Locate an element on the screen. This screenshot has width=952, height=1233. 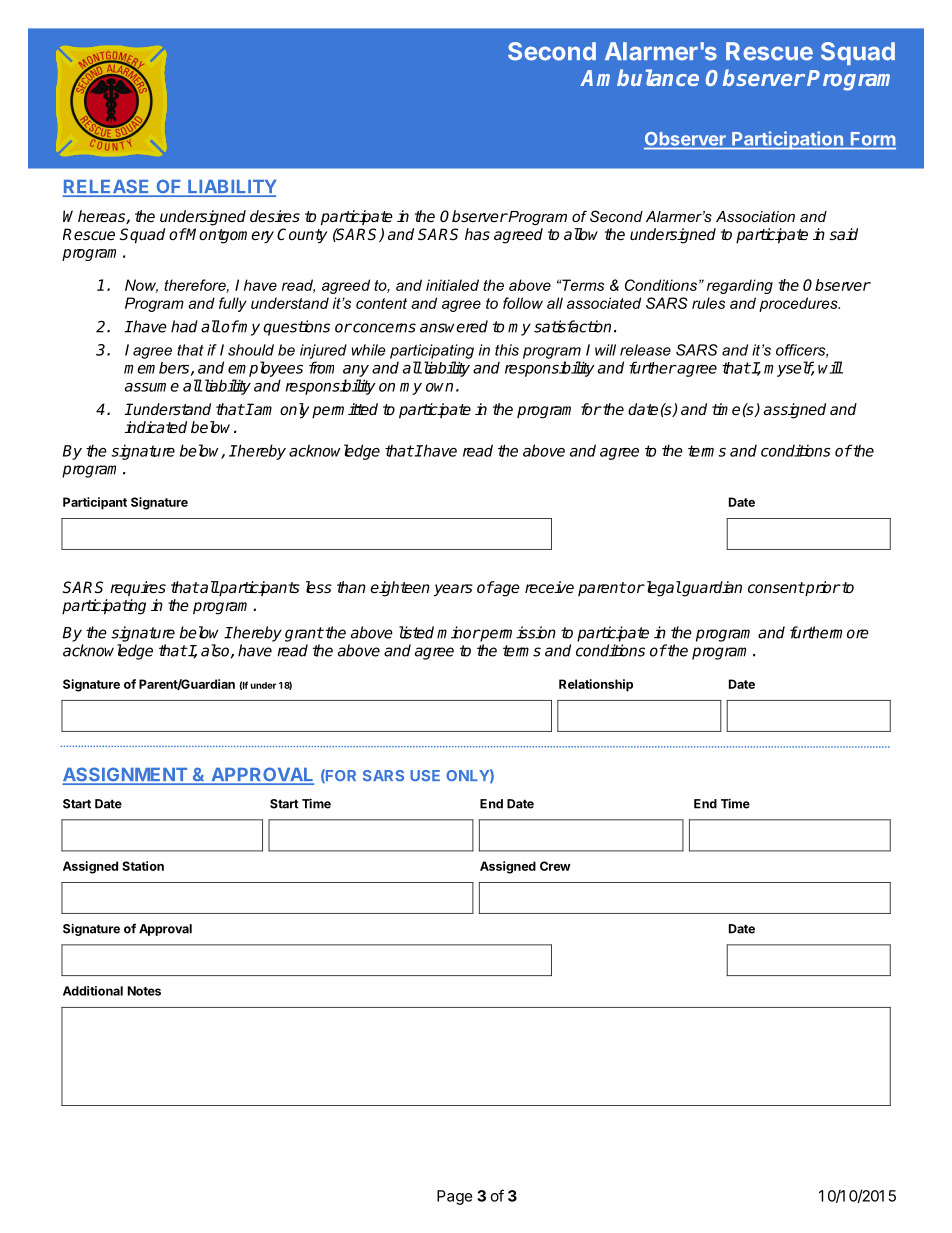
procedures is located at coordinates (799, 304).
